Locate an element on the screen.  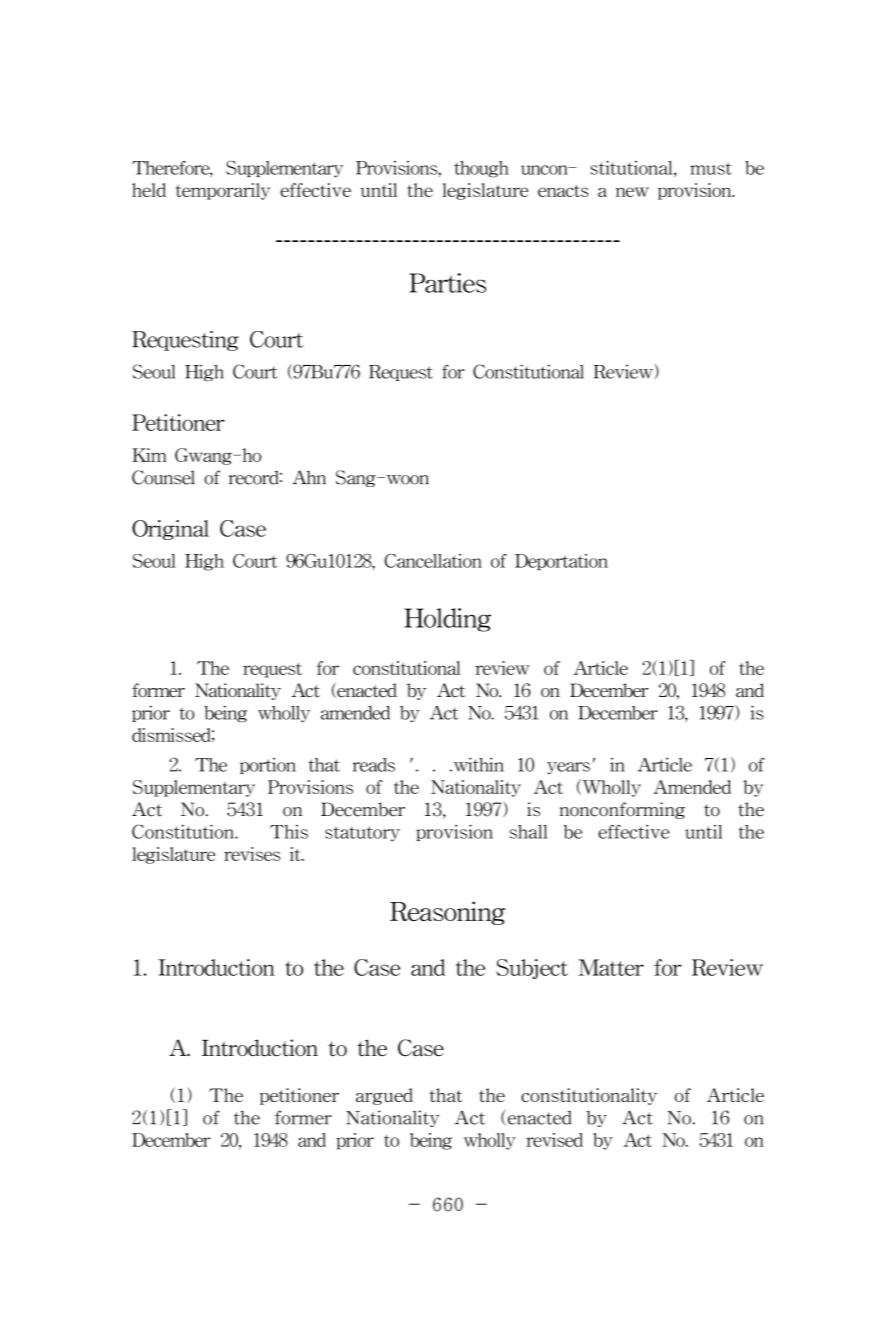
argued is located at coordinates (384, 1096).
